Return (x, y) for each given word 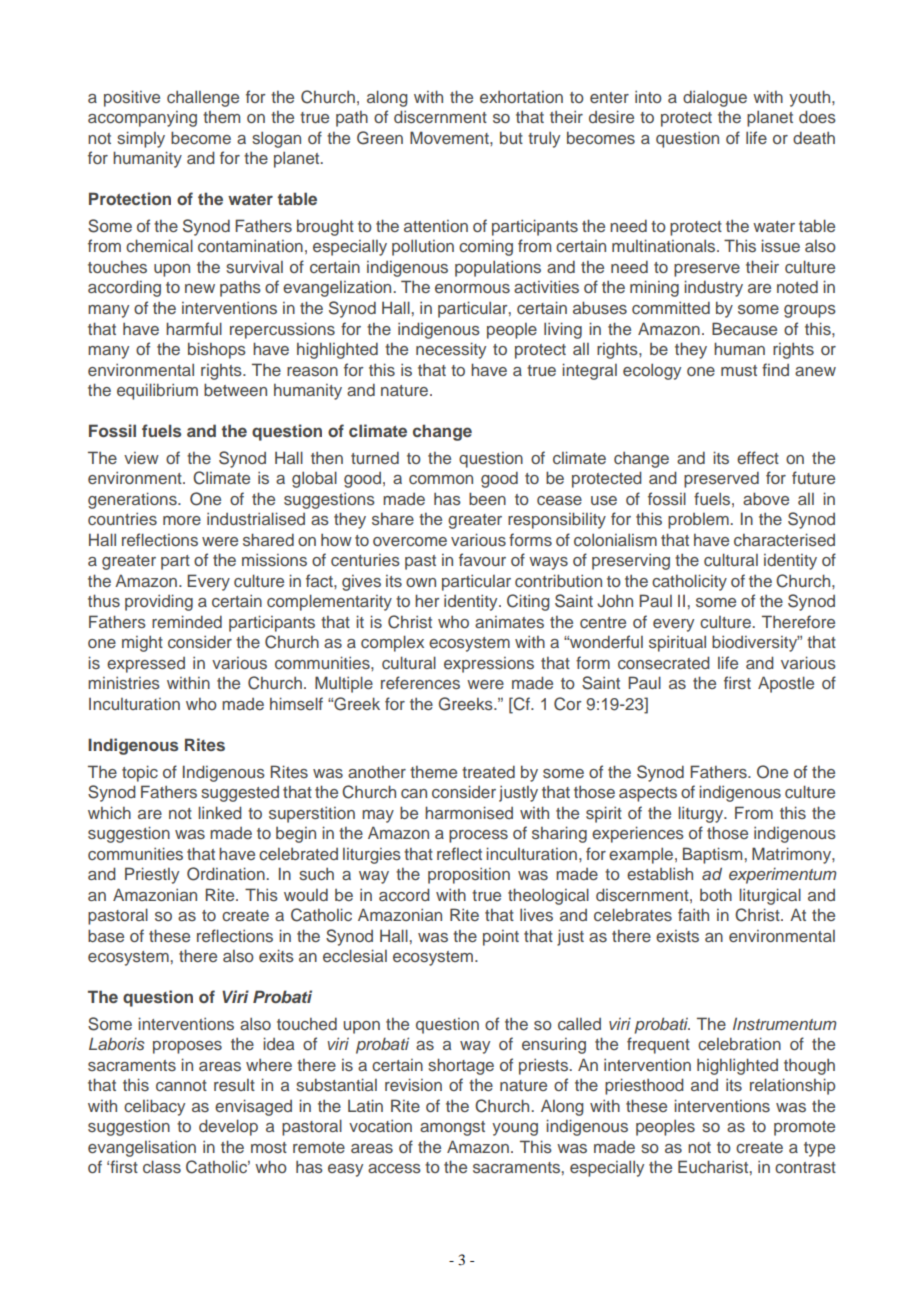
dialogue (715, 98)
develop (228, 1127)
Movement (450, 137)
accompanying (142, 119)
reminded (187, 621)
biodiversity (756, 643)
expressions (489, 665)
